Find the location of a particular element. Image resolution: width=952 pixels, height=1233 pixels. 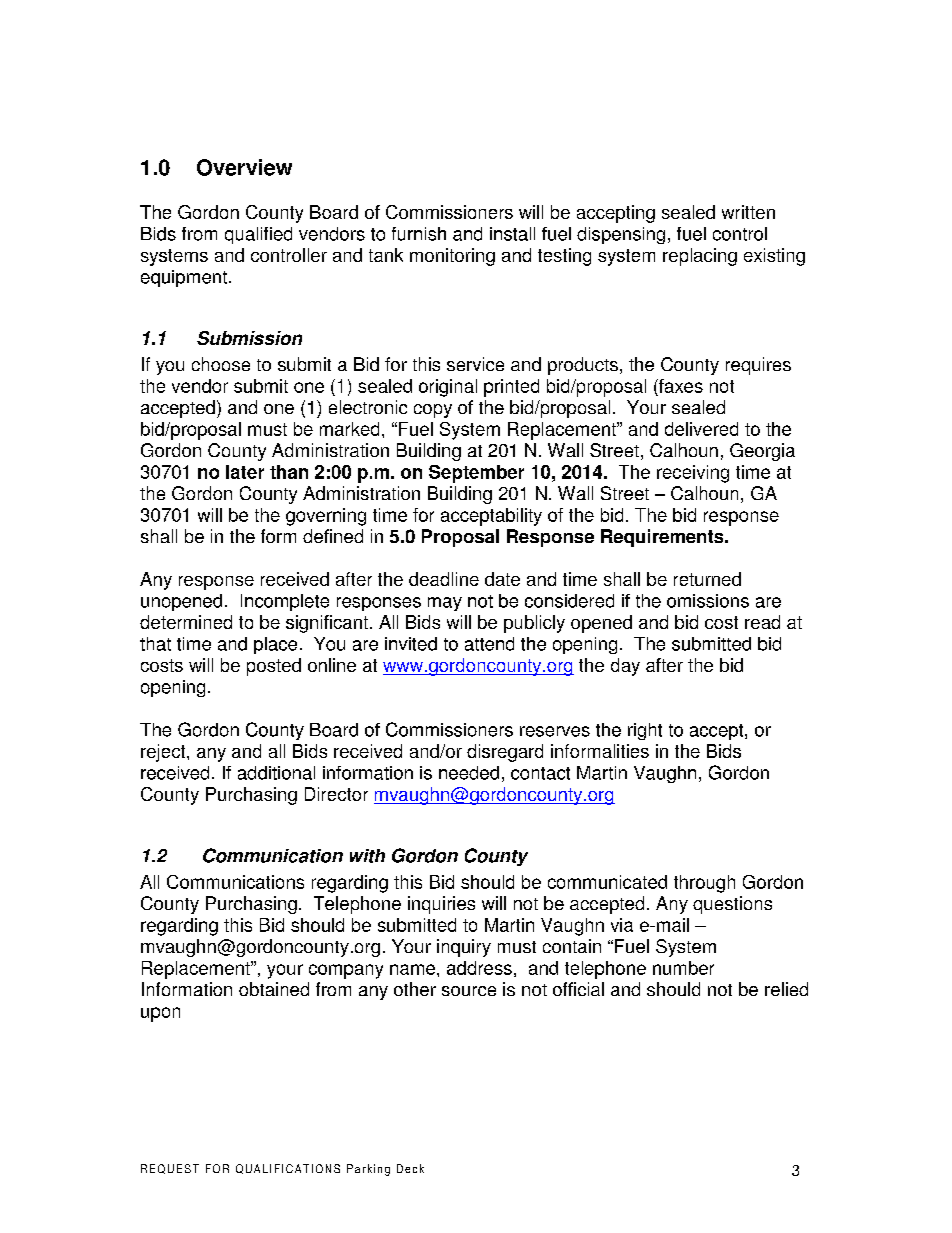

install is located at coordinates (512, 234).
